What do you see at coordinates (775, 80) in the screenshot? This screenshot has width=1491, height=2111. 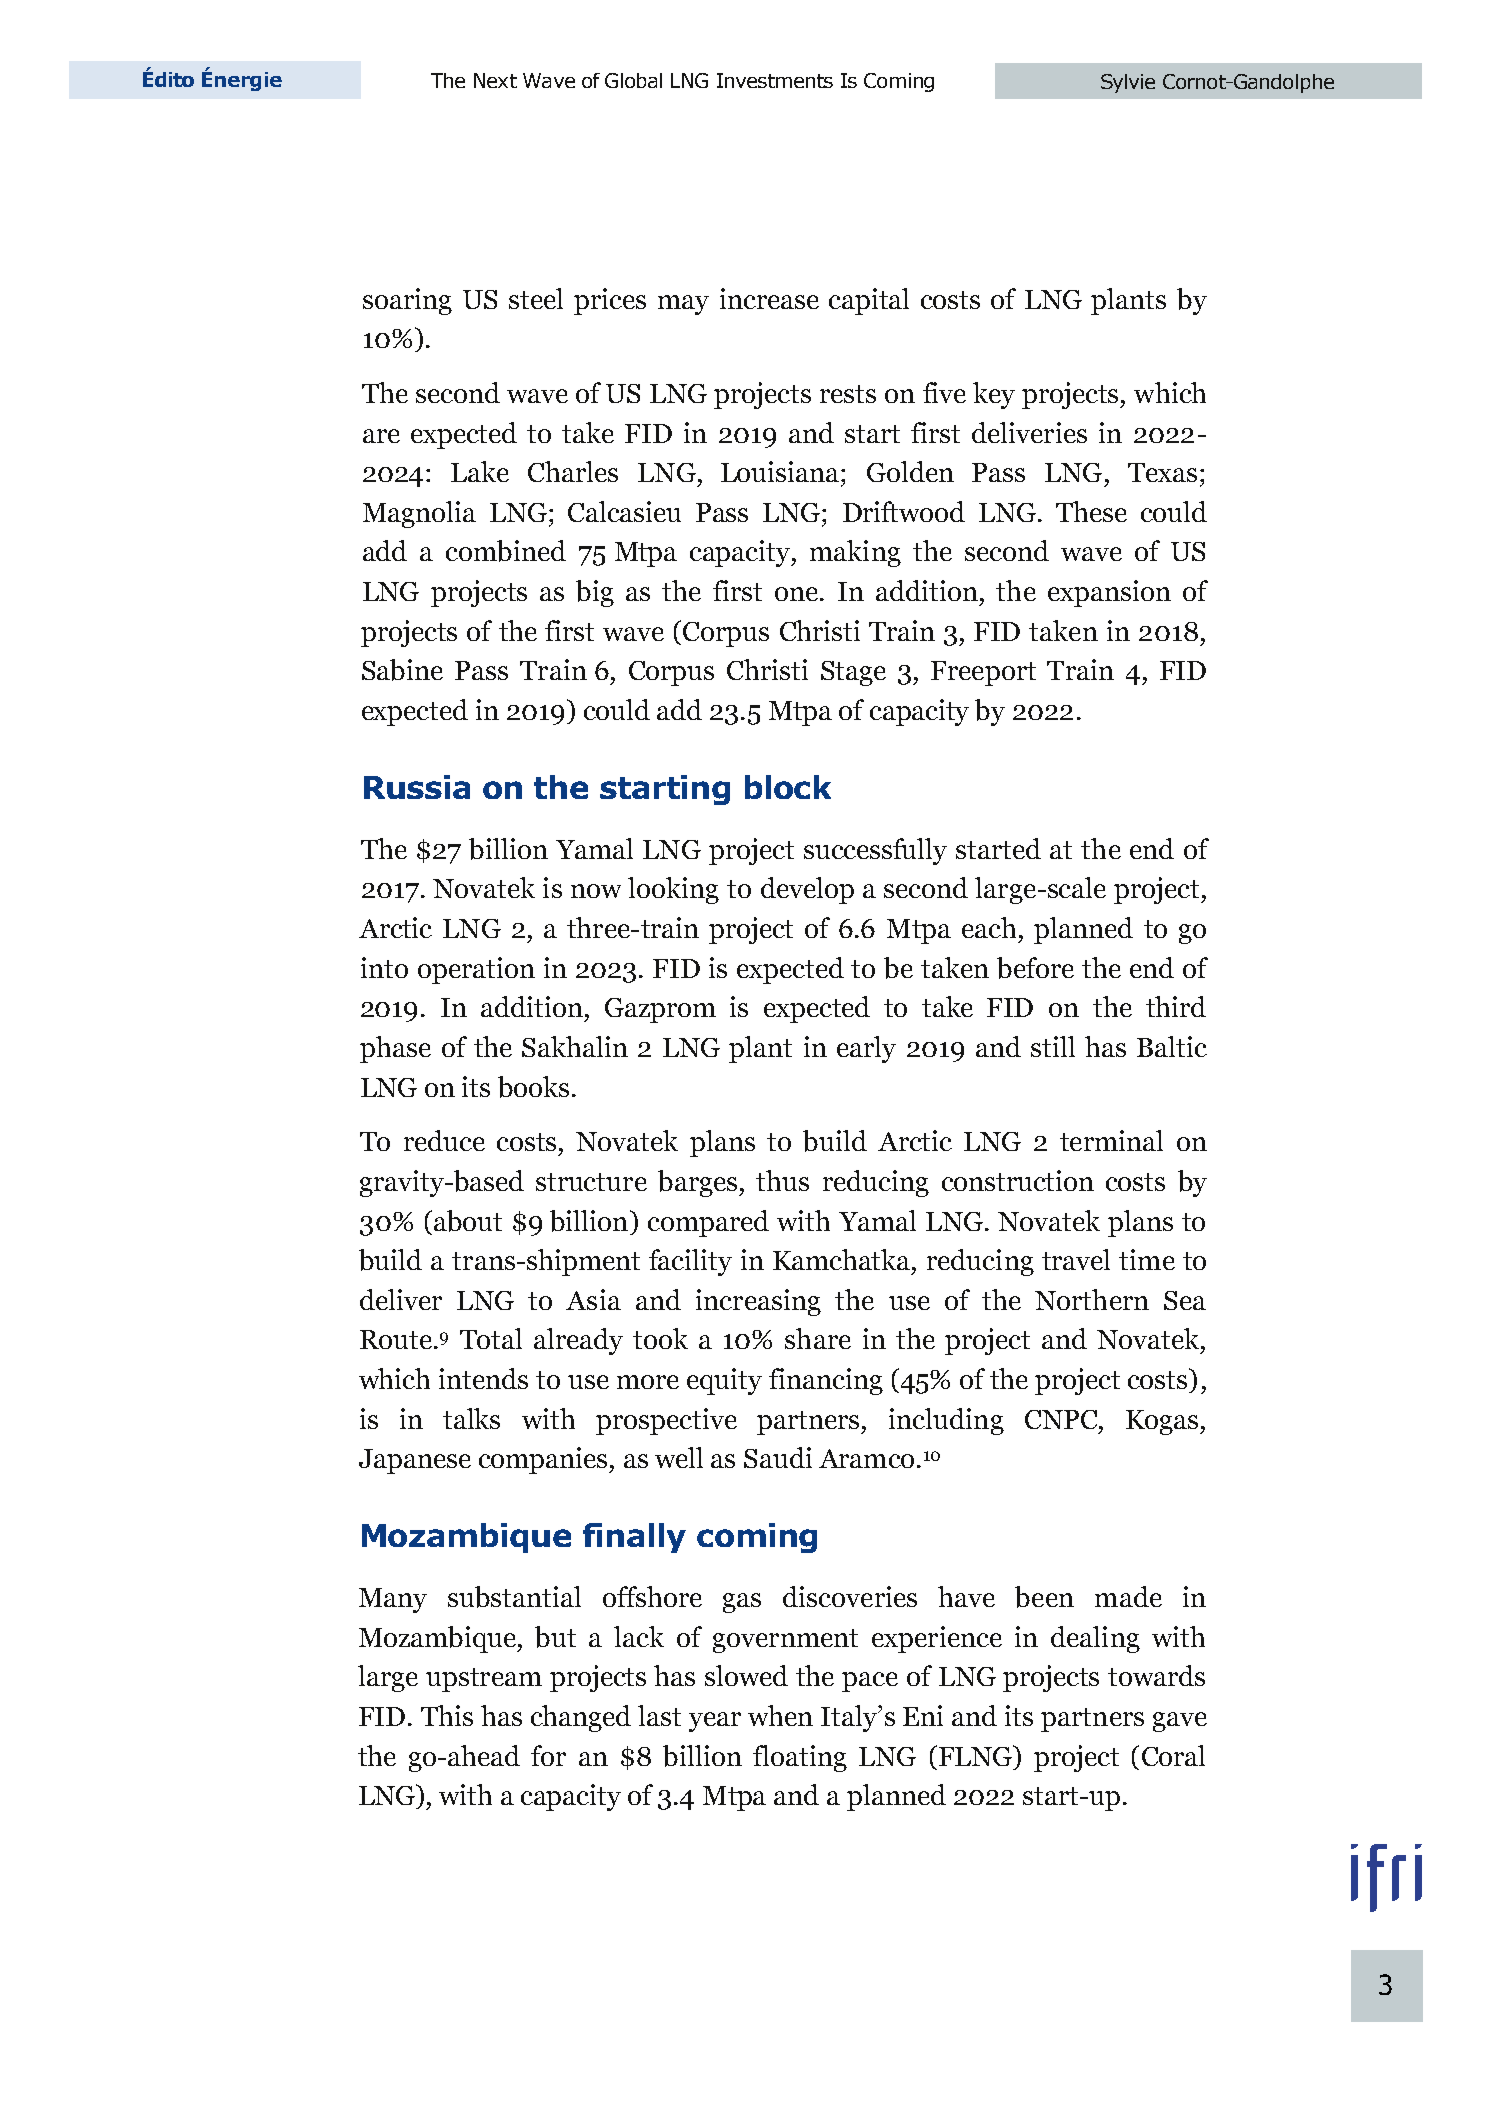 I see `Investments` at bounding box center [775, 80].
